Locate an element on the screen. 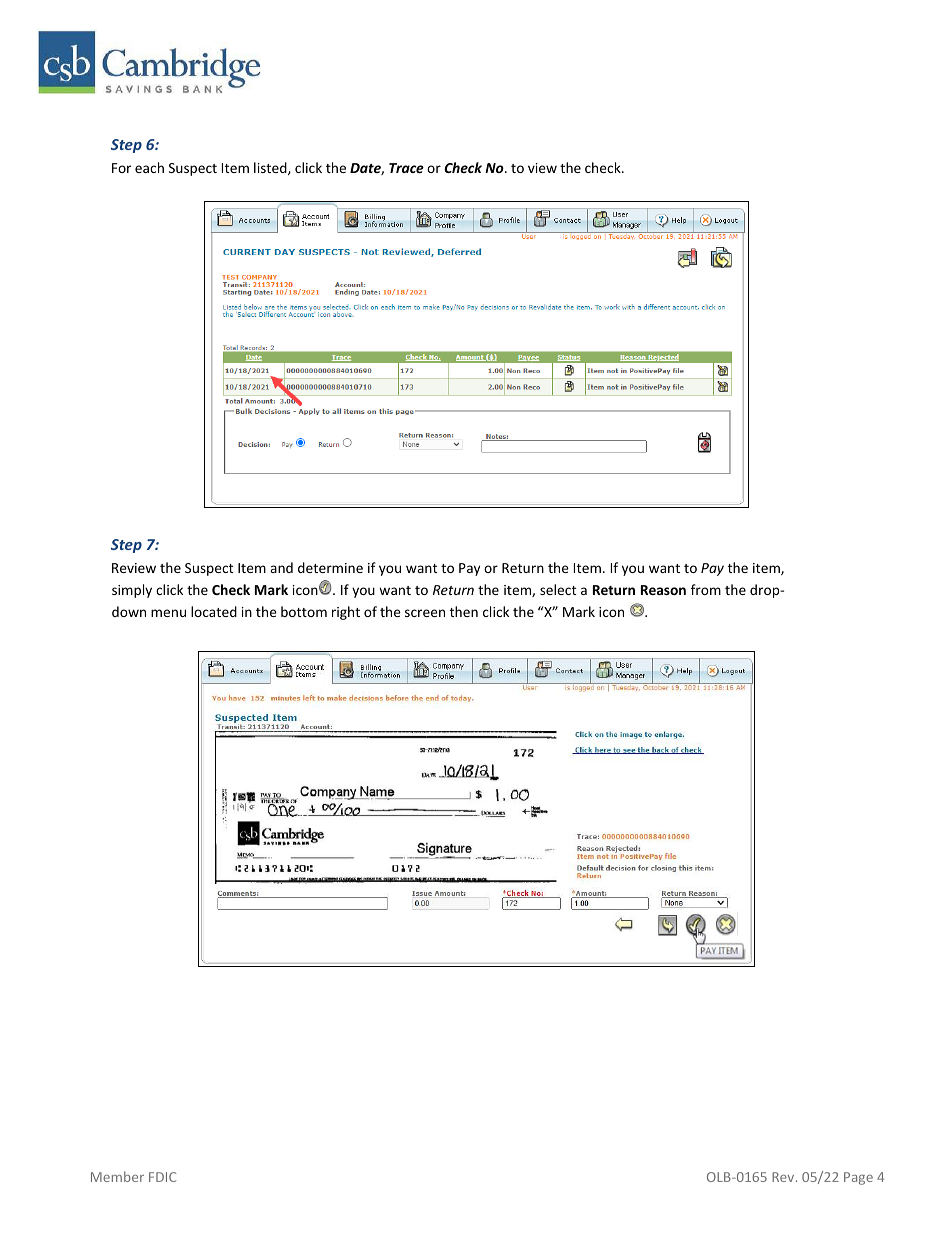 The height and width of the screenshot is (1233, 952). located is located at coordinates (214, 611).
